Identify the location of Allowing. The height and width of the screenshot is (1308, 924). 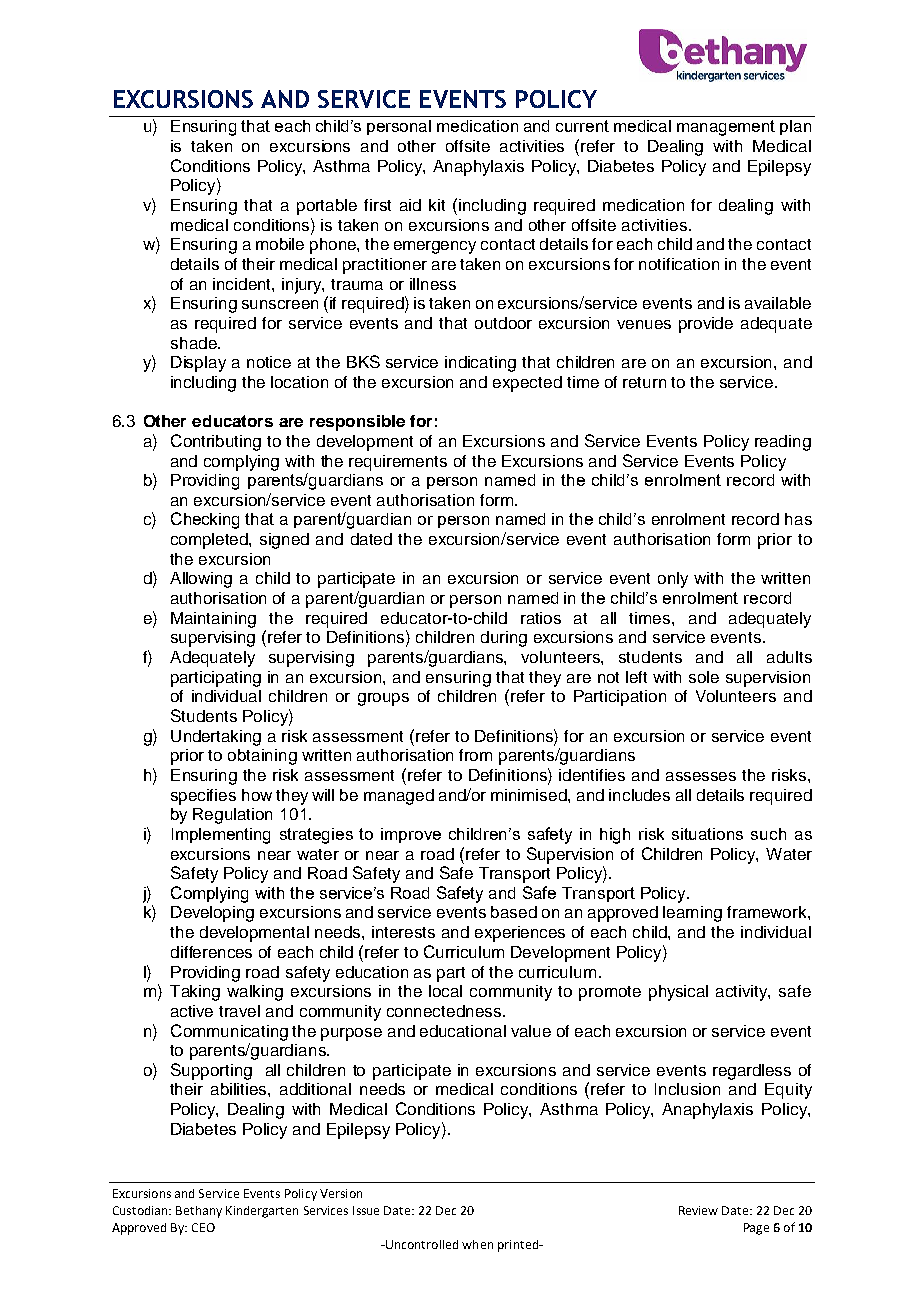
(201, 580).
